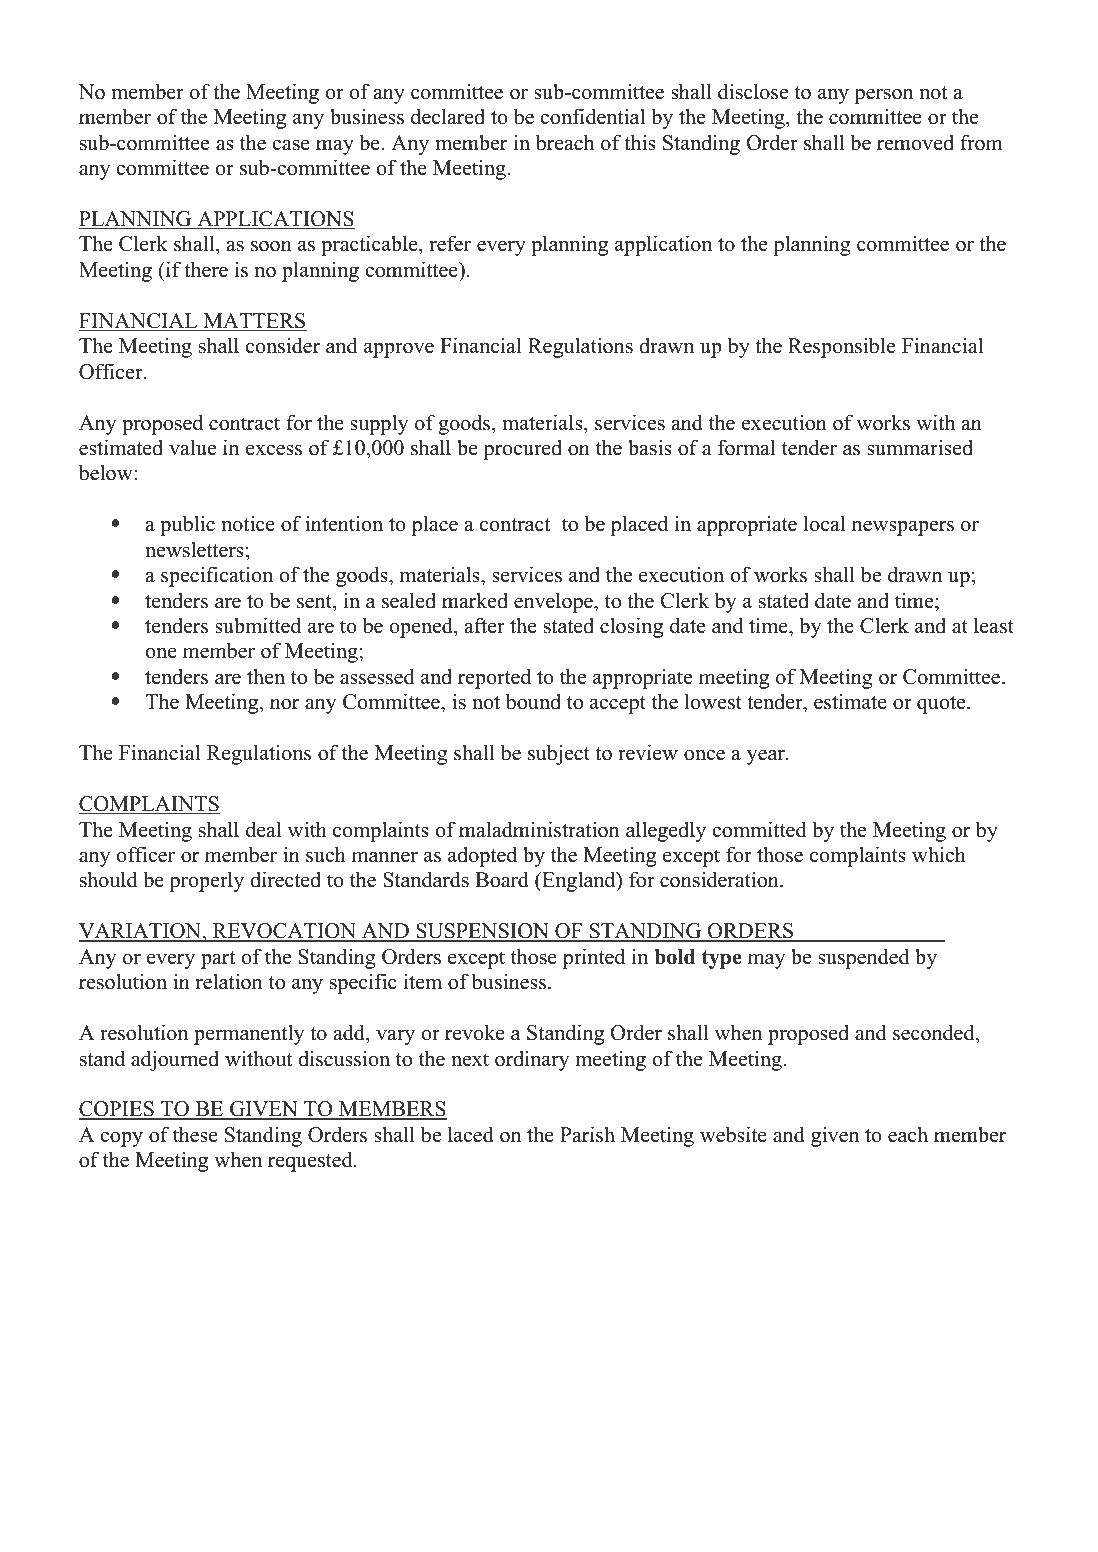  I want to click on procured, so click(522, 450).
